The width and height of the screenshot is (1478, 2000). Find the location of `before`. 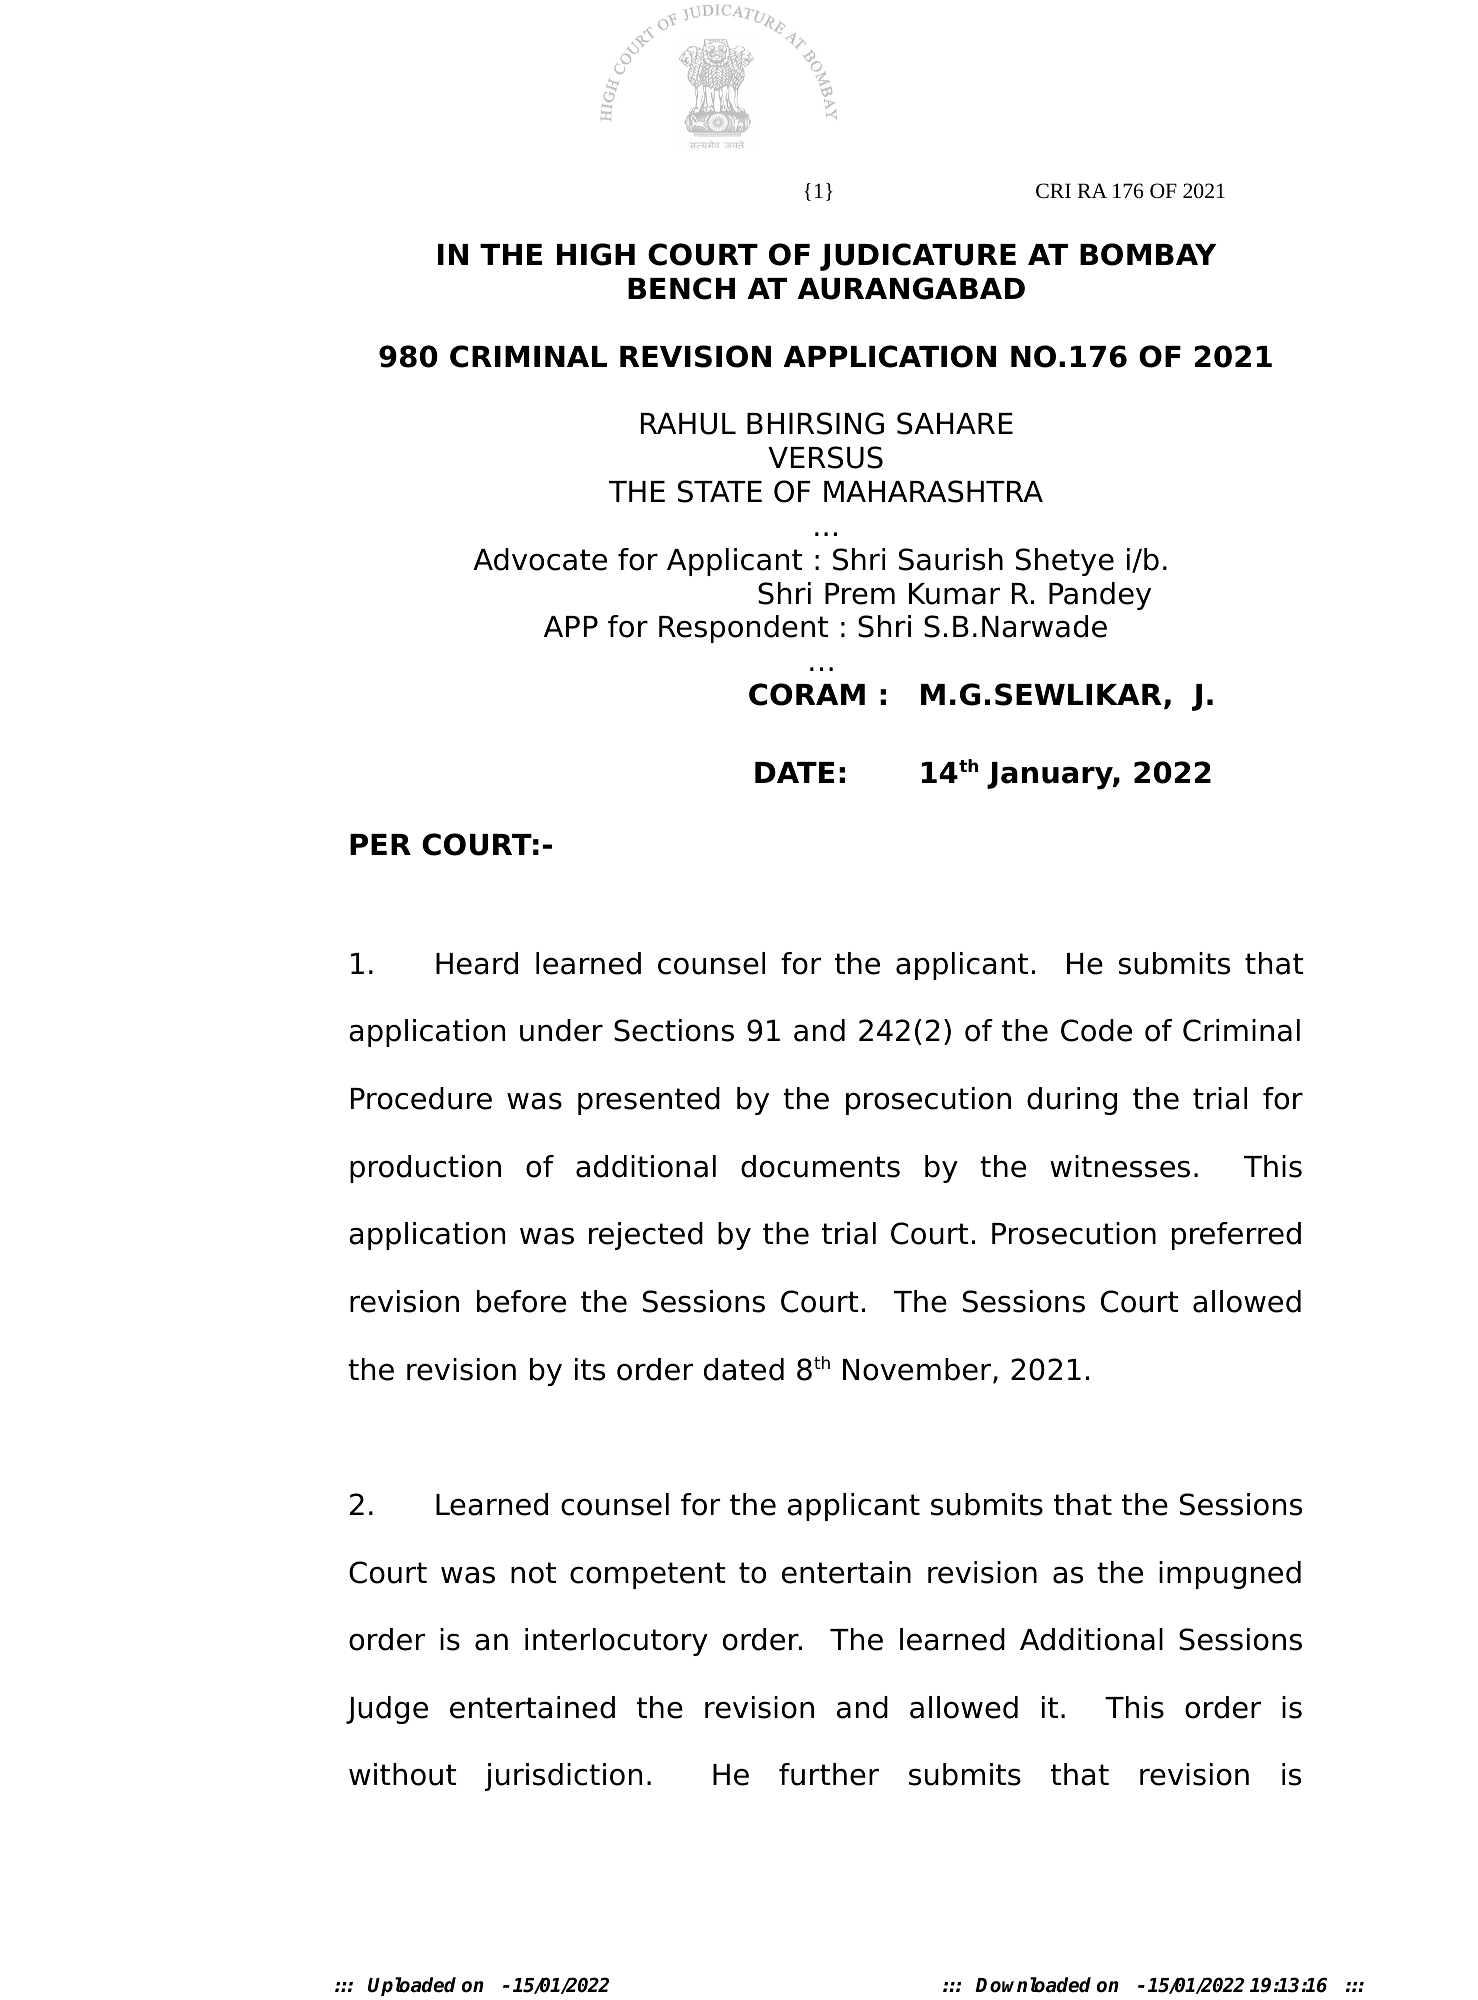

before is located at coordinates (521, 1301).
